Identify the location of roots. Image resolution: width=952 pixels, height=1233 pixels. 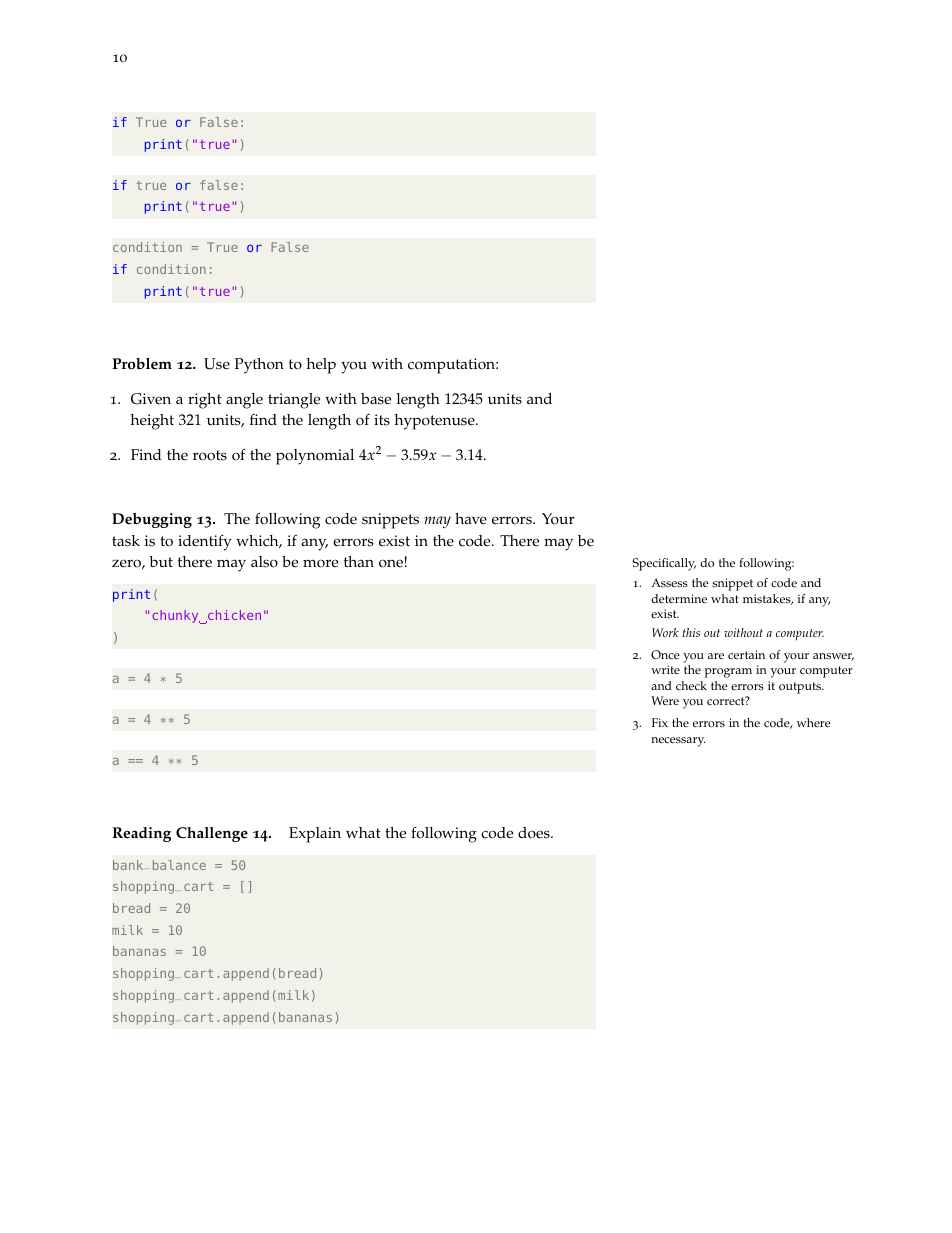
(210, 455).
